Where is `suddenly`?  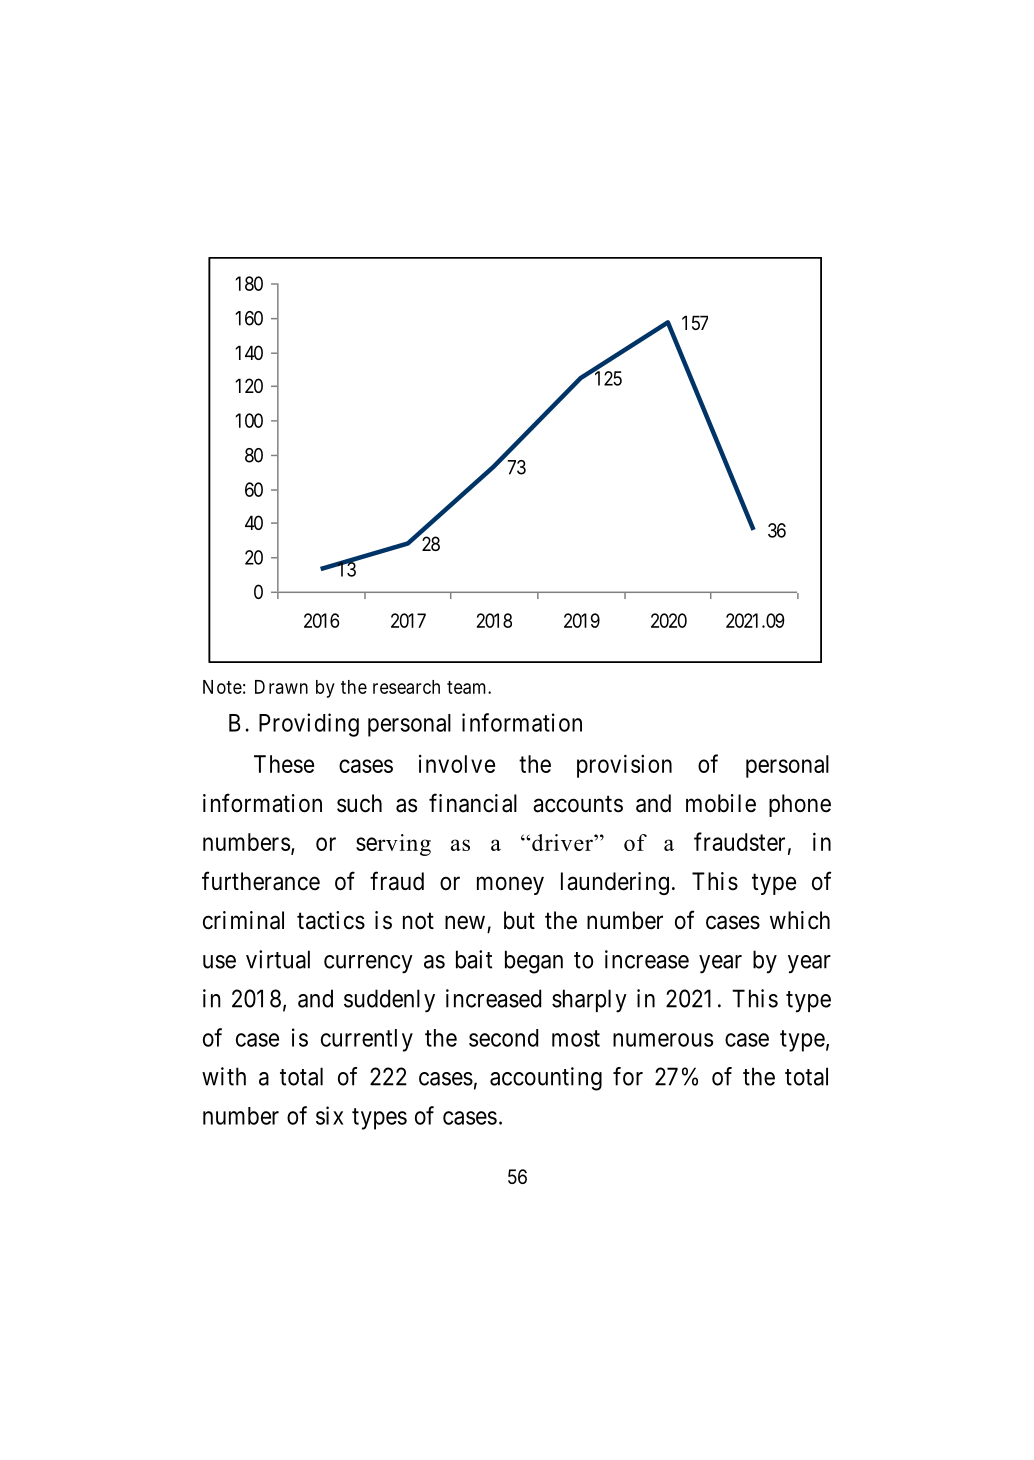
suddenly is located at coordinates (389, 1001).
